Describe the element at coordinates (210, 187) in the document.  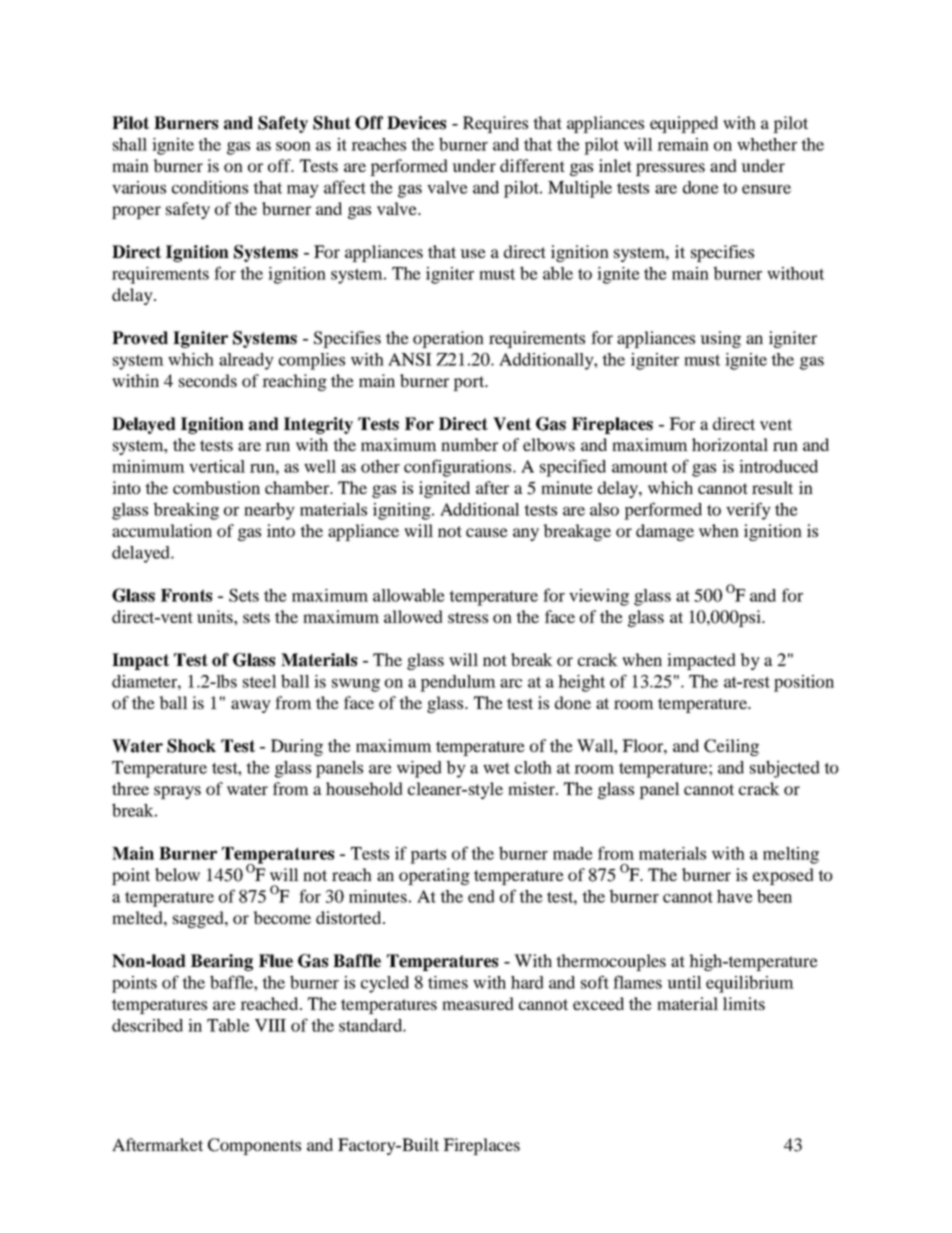
I see `conditions` at that location.
